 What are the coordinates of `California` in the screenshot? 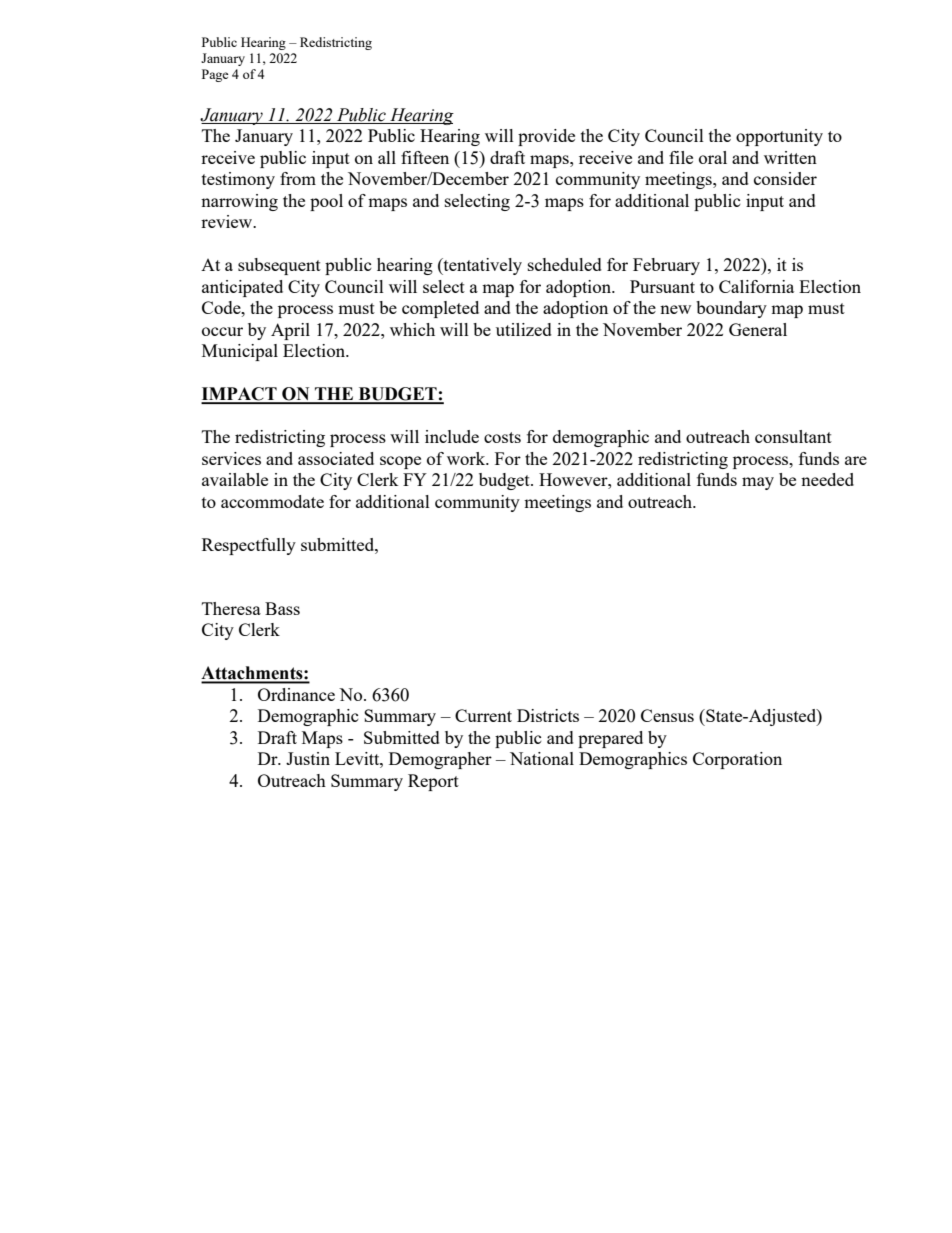 It's located at (756, 286).
